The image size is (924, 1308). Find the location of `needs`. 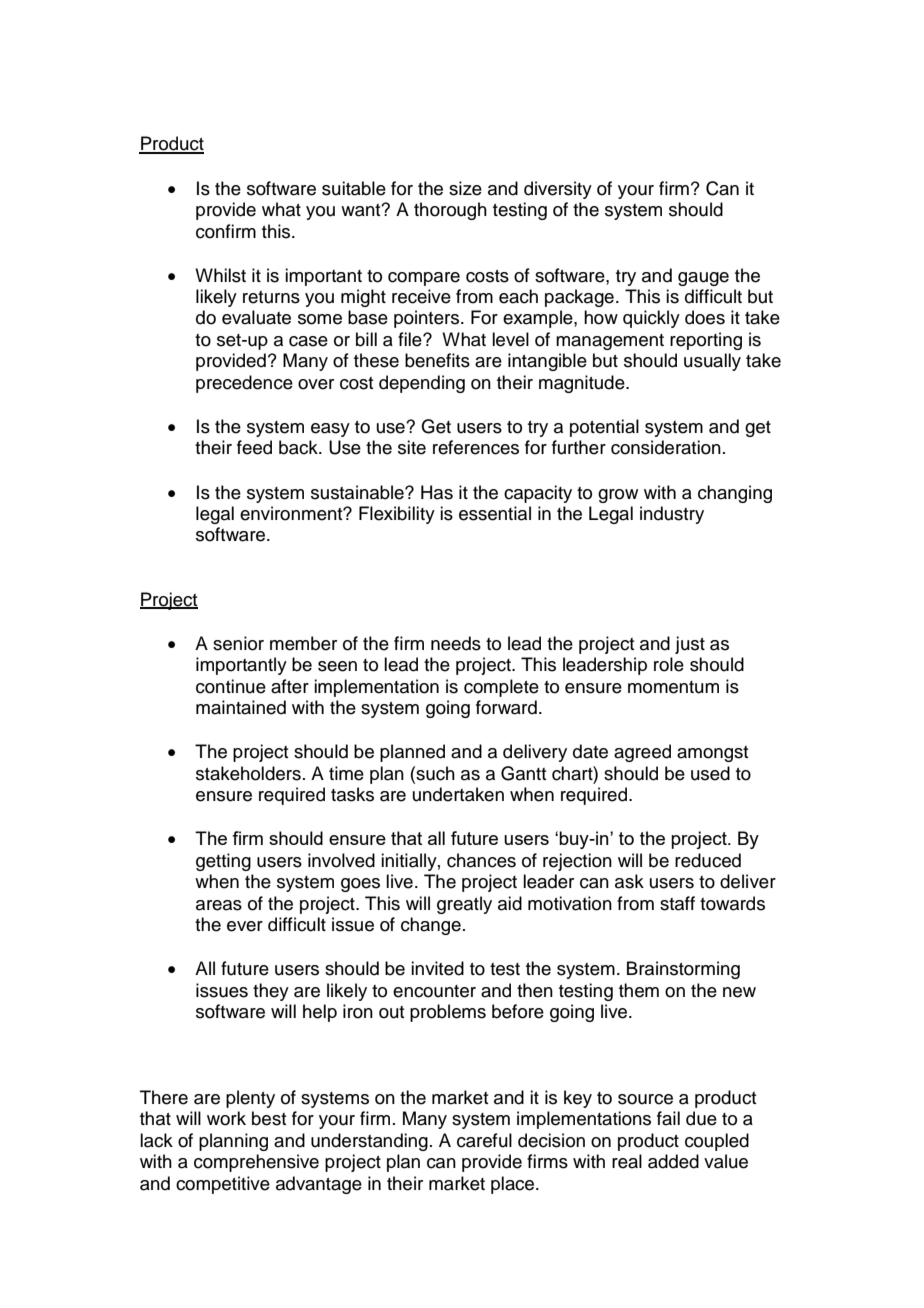

needs is located at coordinates (456, 643).
